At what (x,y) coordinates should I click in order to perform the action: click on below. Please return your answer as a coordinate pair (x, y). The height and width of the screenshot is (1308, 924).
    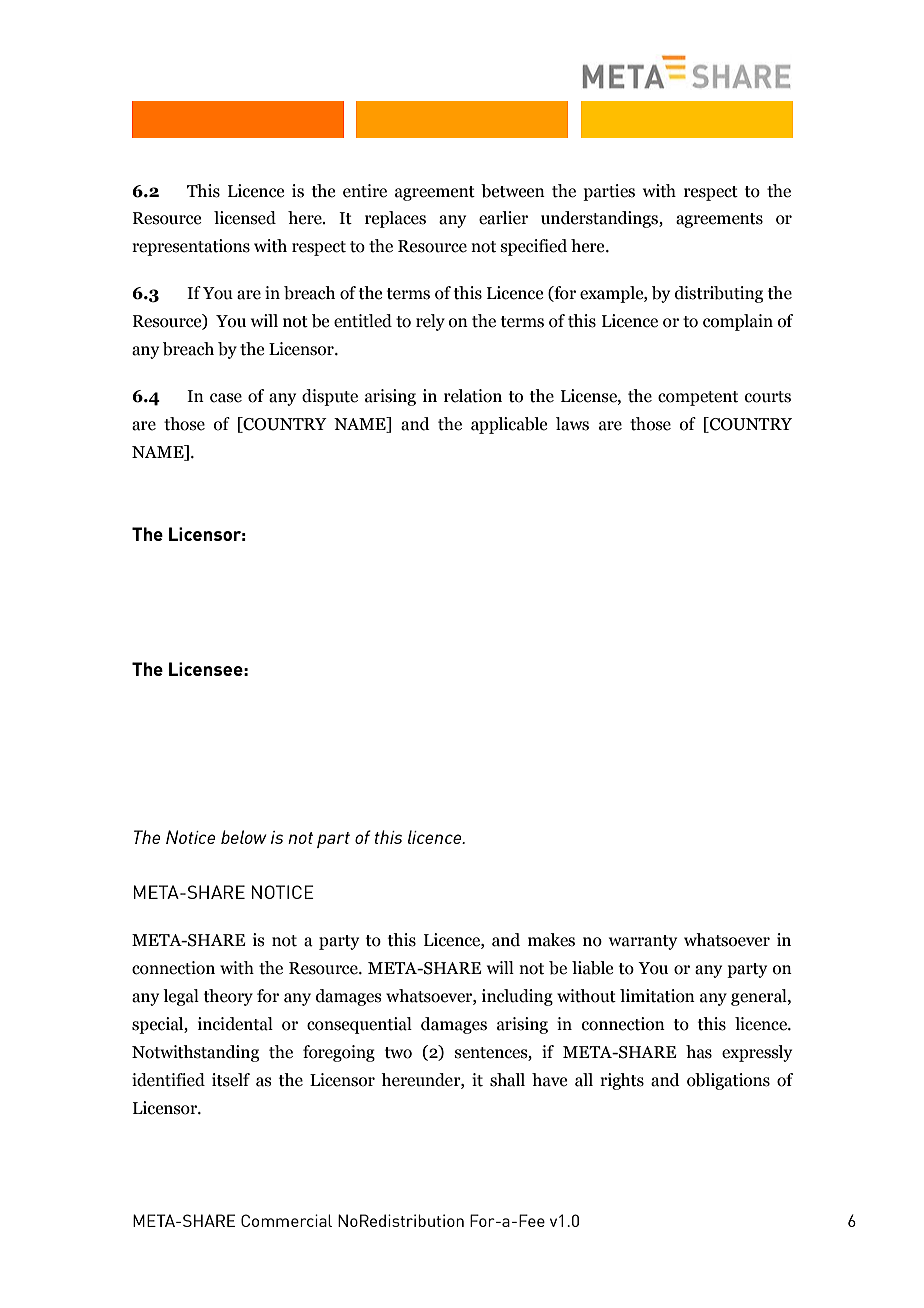
    Looking at the image, I should click on (244, 837).
